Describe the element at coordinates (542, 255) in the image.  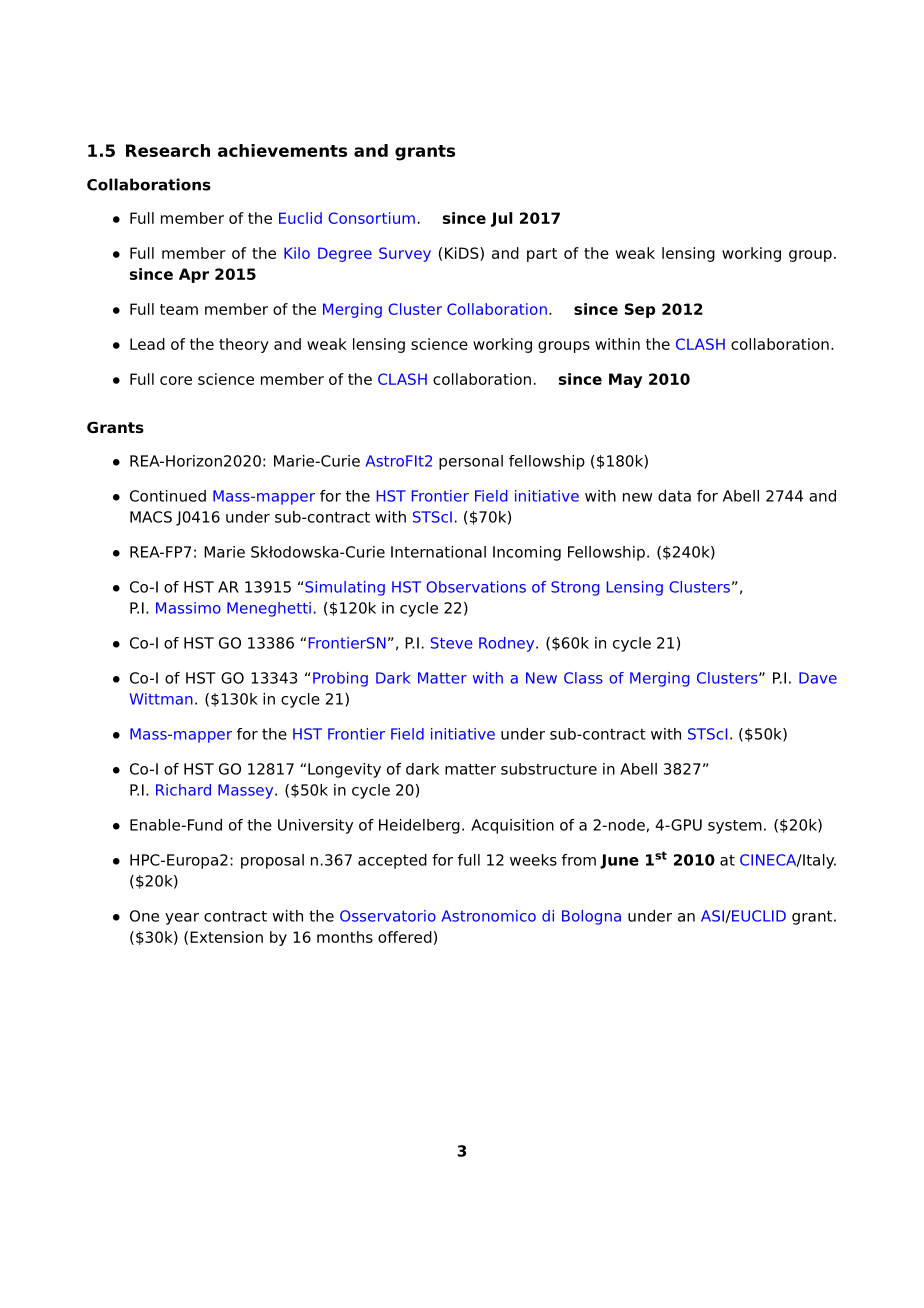
I see `part` at that location.
